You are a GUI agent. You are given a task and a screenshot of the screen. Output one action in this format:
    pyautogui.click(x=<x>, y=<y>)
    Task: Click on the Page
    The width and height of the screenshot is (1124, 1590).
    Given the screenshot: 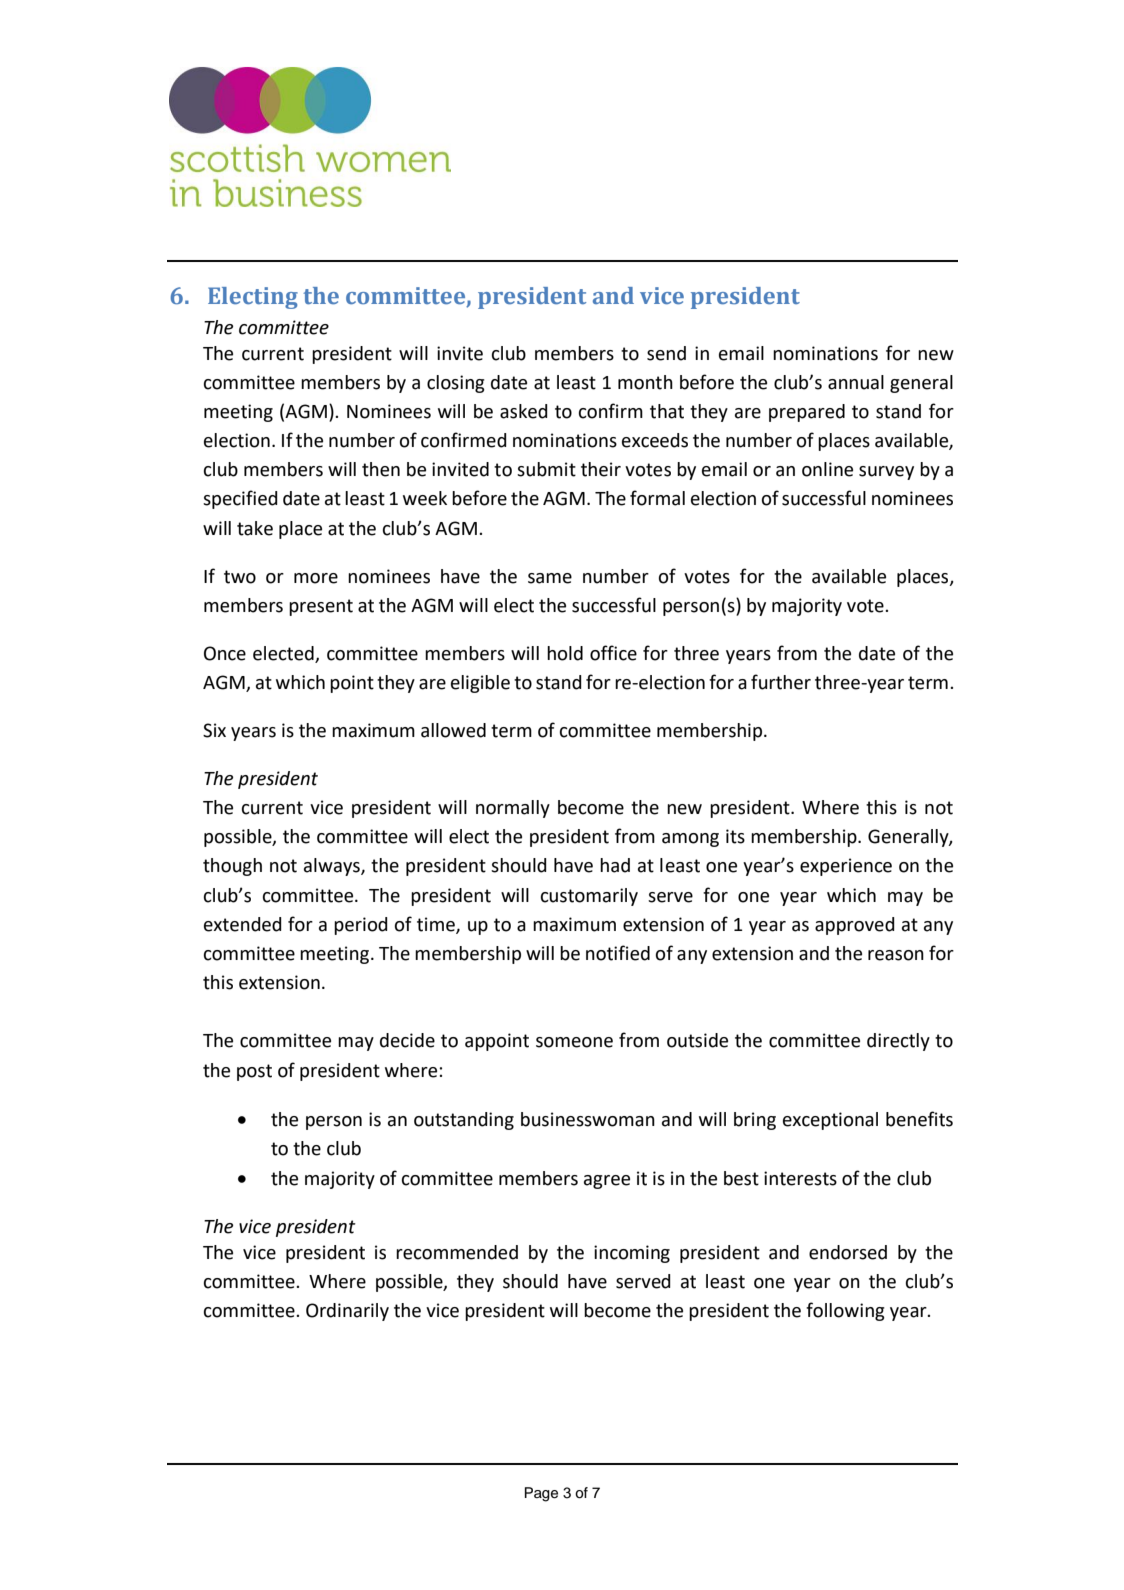 What is the action you would take?
    pyautogui.click(x=541, y=1494)
